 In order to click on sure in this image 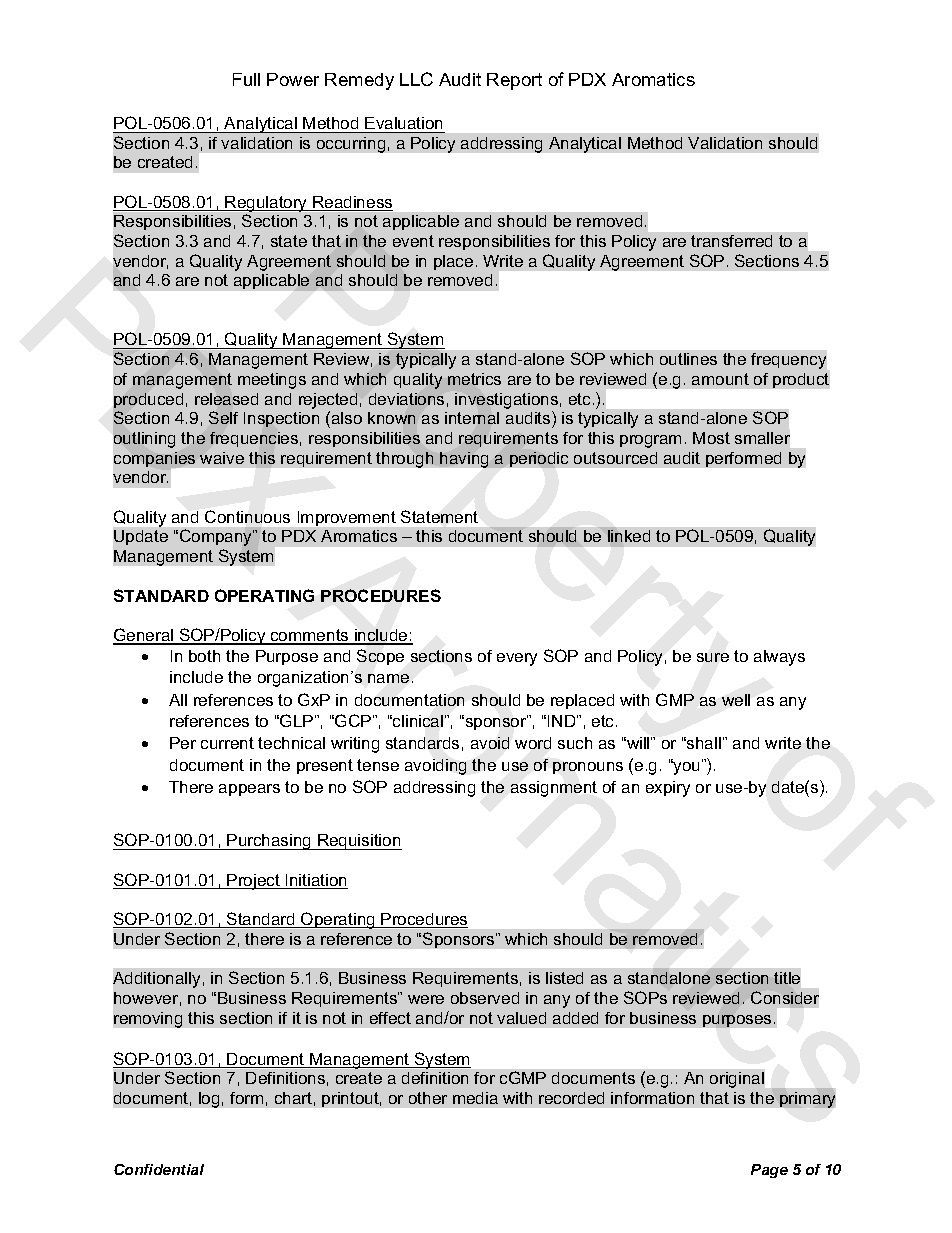, I will do `click(713, 657)`.
